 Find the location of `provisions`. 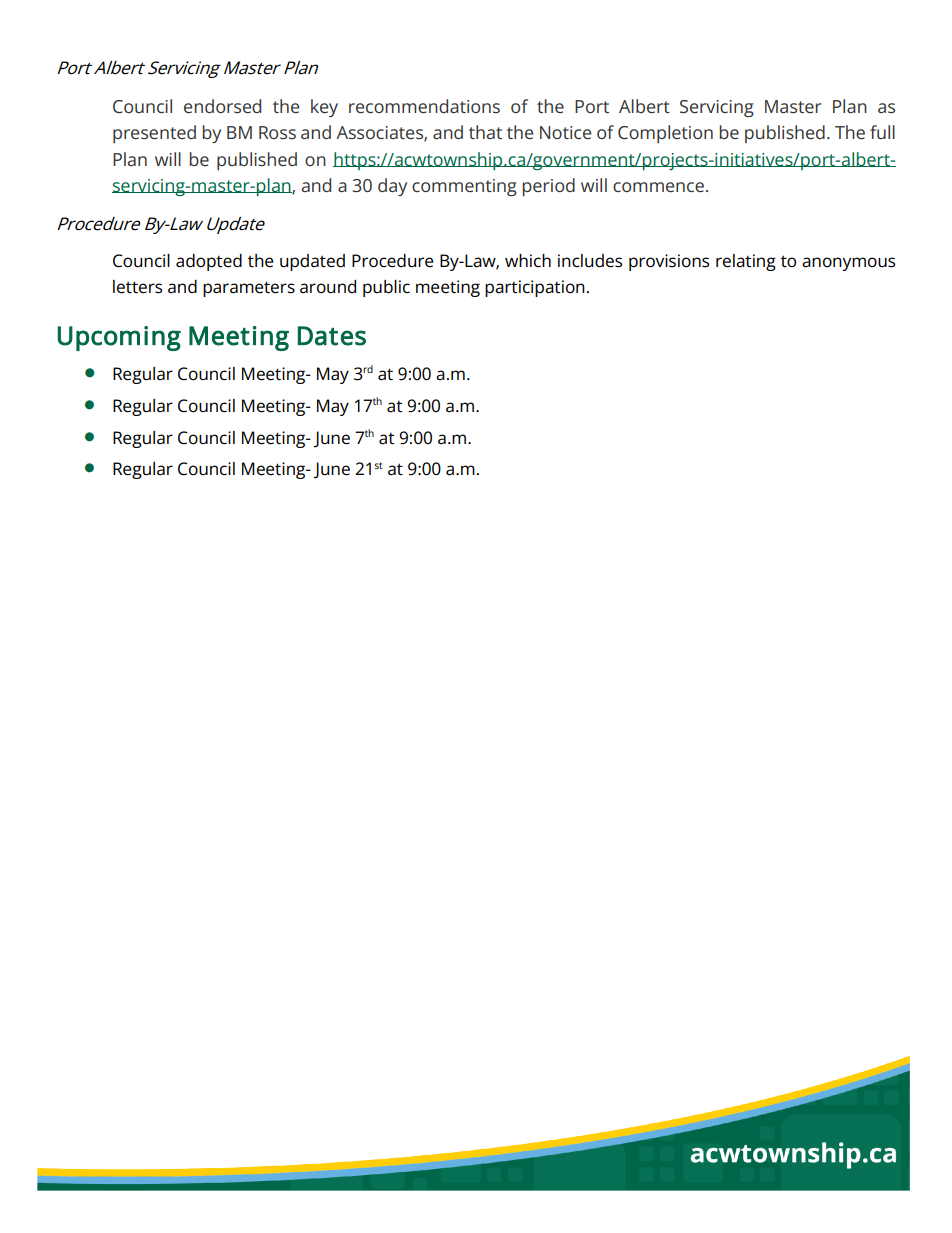

provisions is located at coordinates (669, 262).
